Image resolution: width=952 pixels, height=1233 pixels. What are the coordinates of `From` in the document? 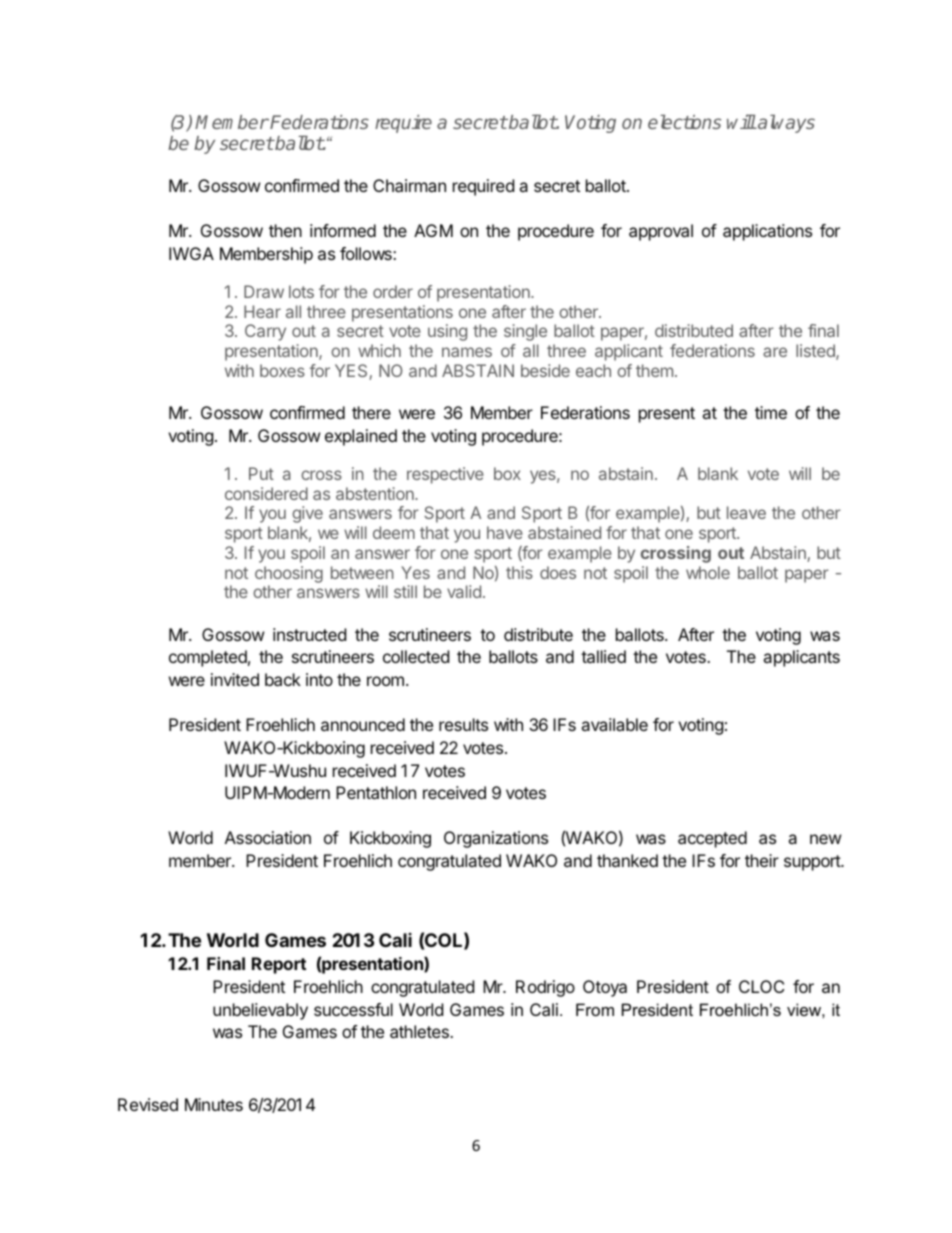 It's located at (595, 1009).
